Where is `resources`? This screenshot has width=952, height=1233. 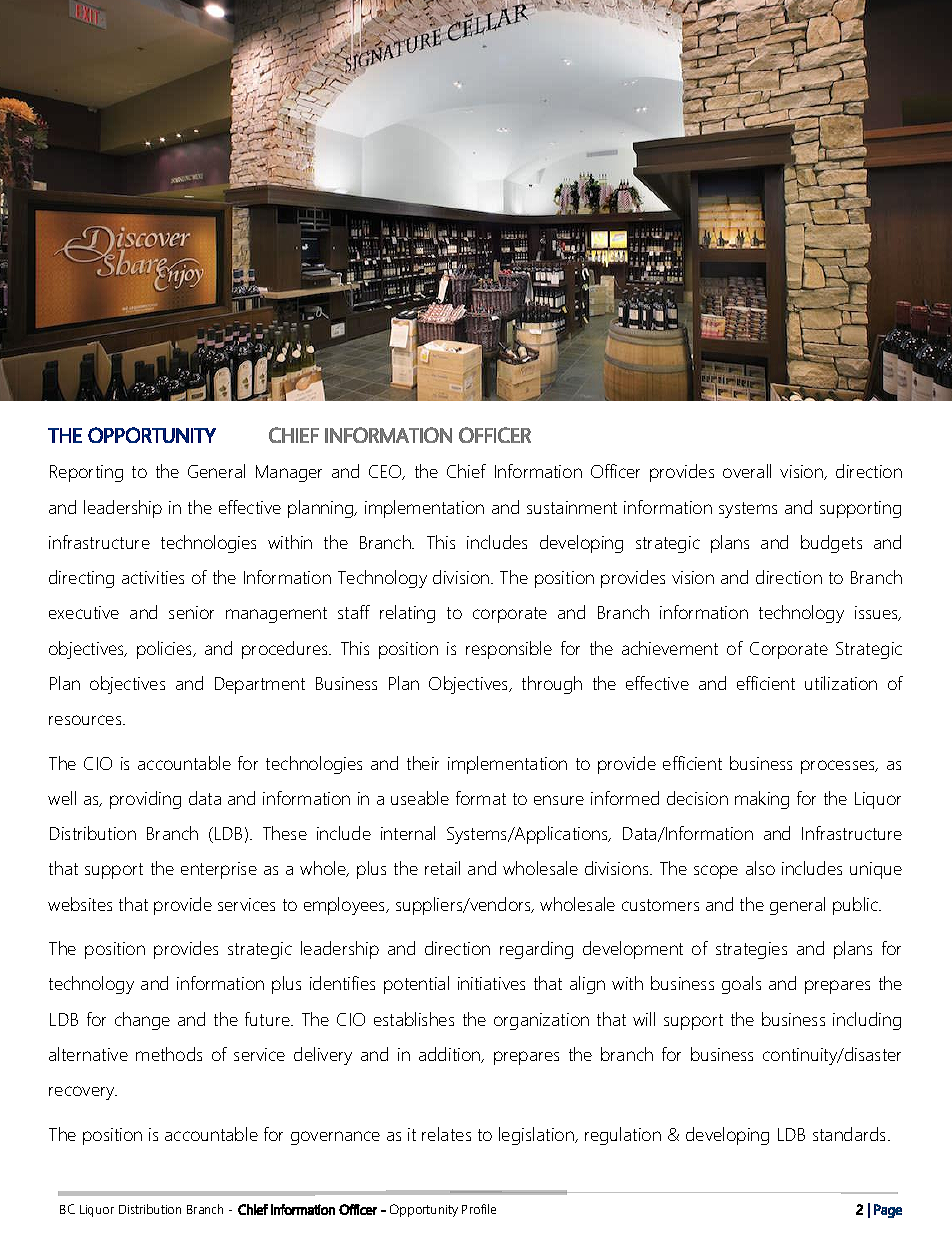 resources is located at coordinates (86, 720).
